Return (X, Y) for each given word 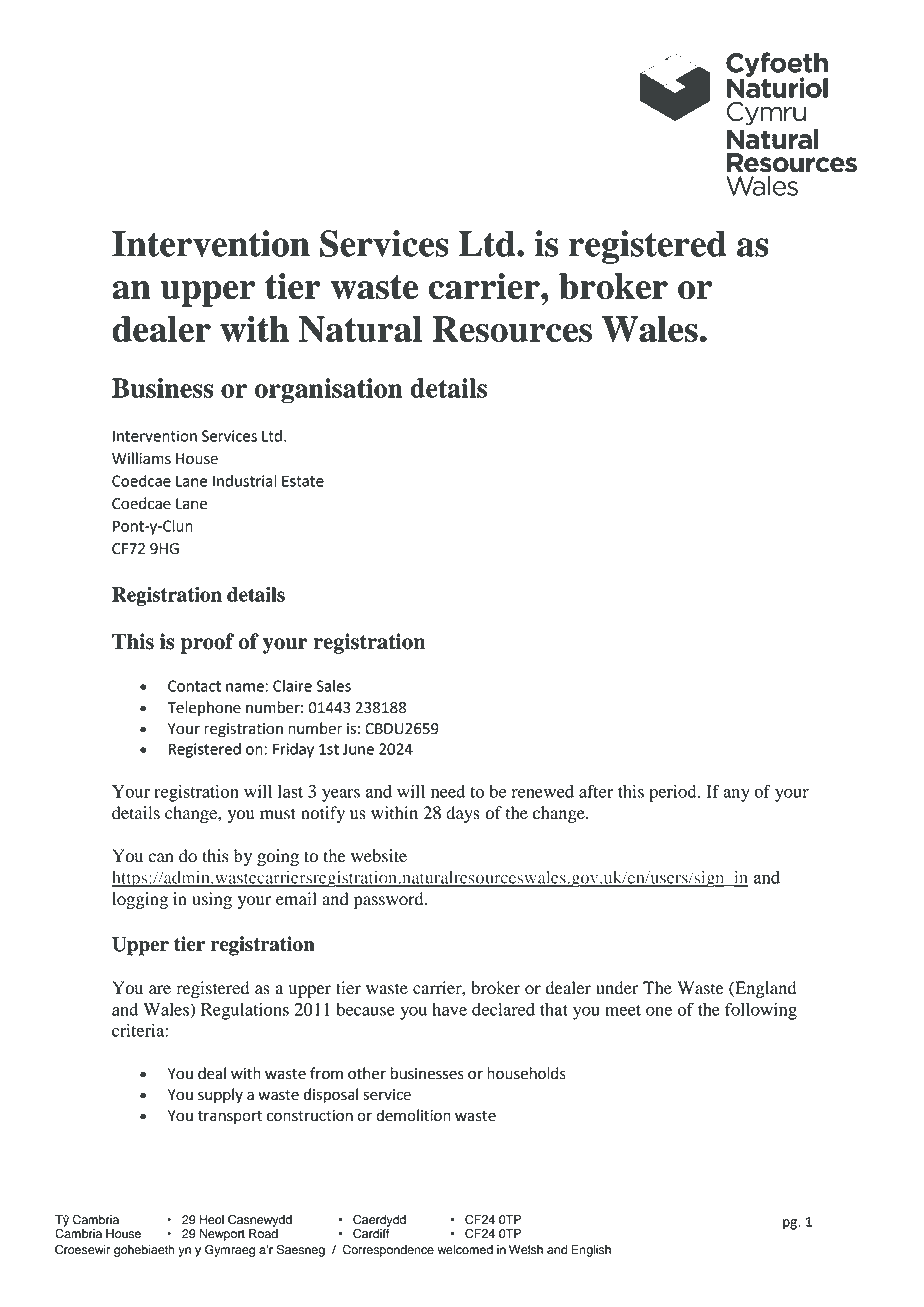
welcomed (465, 1250)
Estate (303, 481)
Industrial (245, 481)
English (591, 1251)
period (674, 793)
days (463, 814)
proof (207, 643)
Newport (222, 1235)
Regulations (245, 1011)
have (449, 1009)
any (736, 795)
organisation (329, 391)
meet (623, 1010)
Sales (333, 686)
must (278, 814)
